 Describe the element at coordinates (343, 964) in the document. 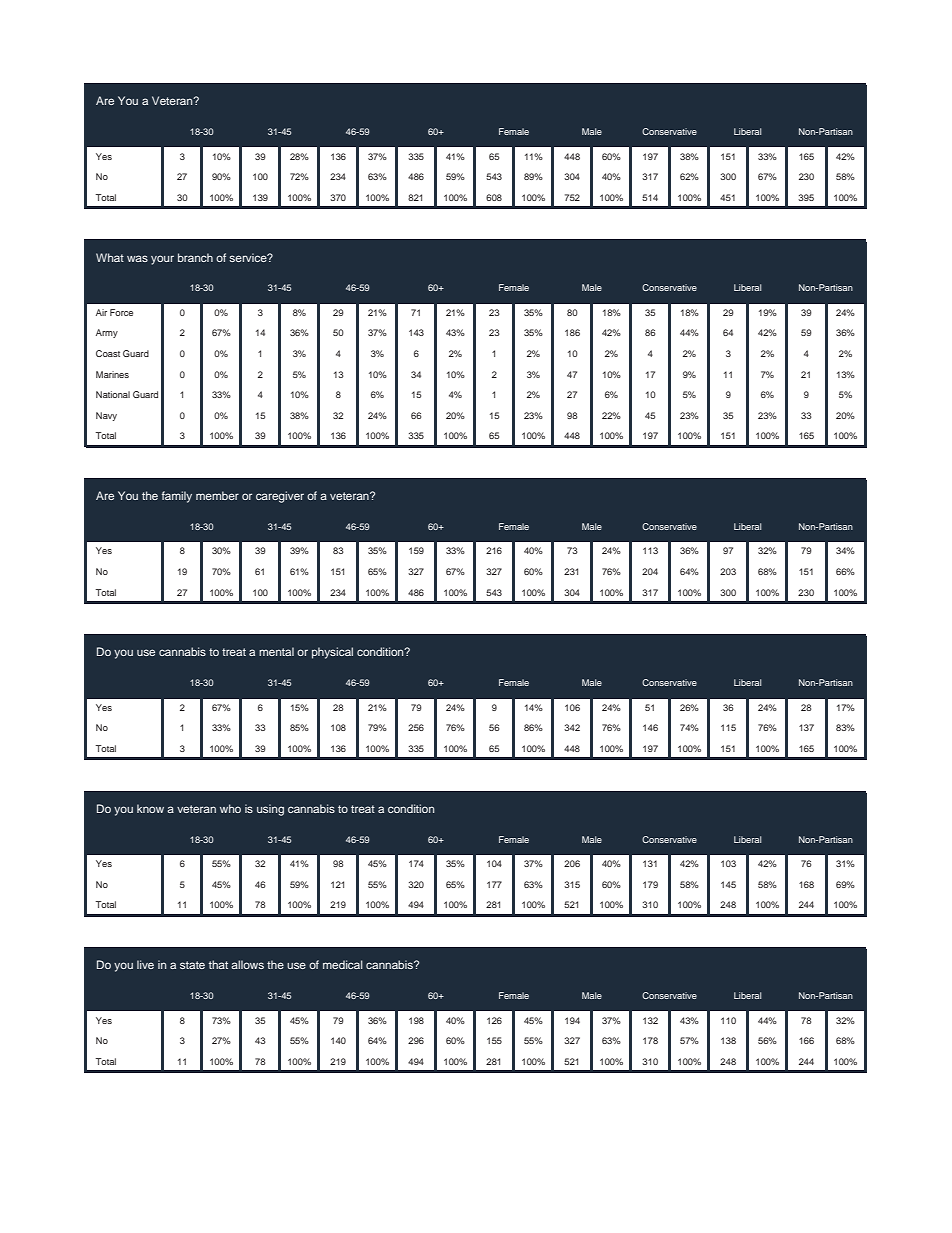

I see `medical` at that location.
